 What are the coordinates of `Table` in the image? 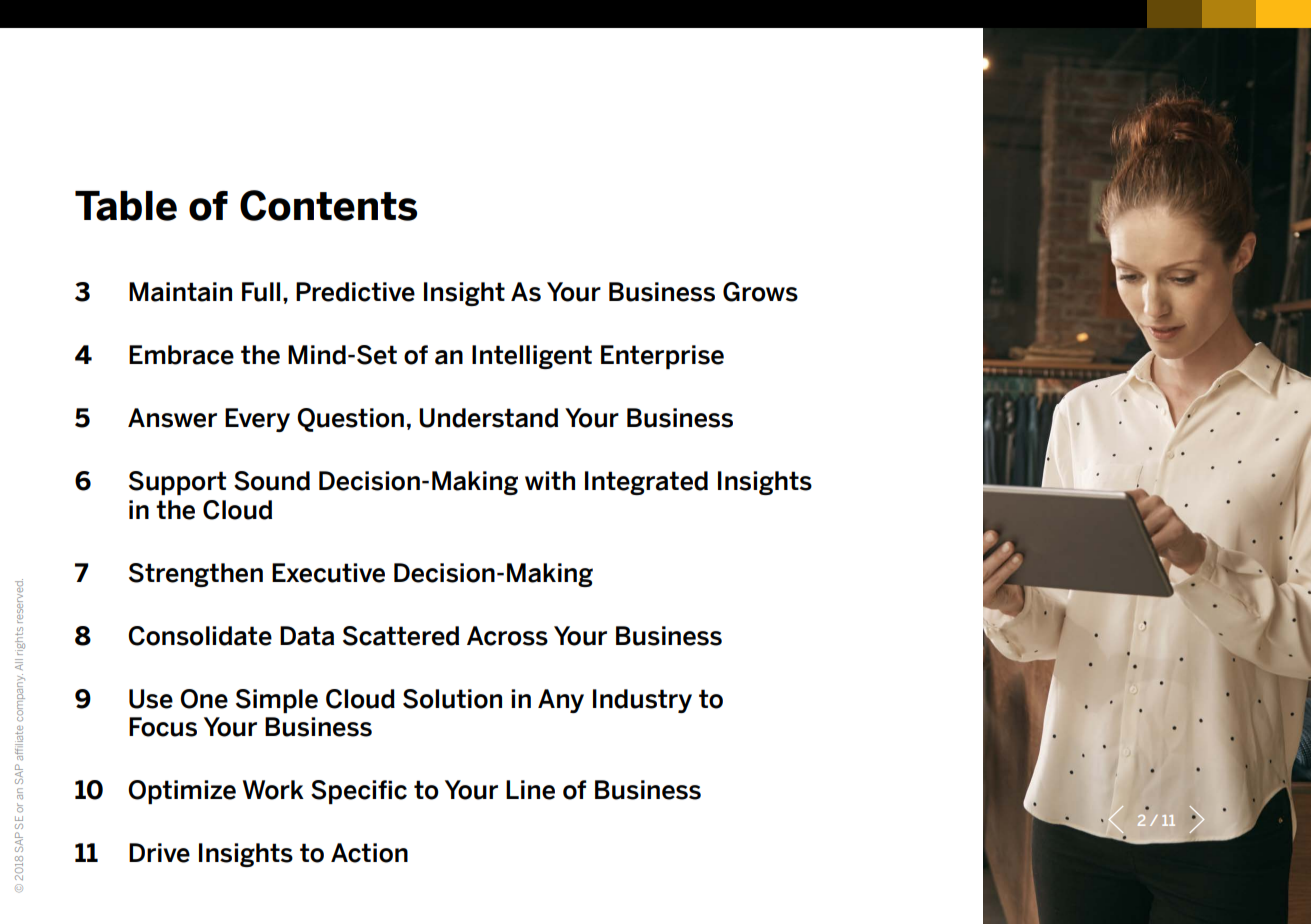 It's located at (126, 206).
